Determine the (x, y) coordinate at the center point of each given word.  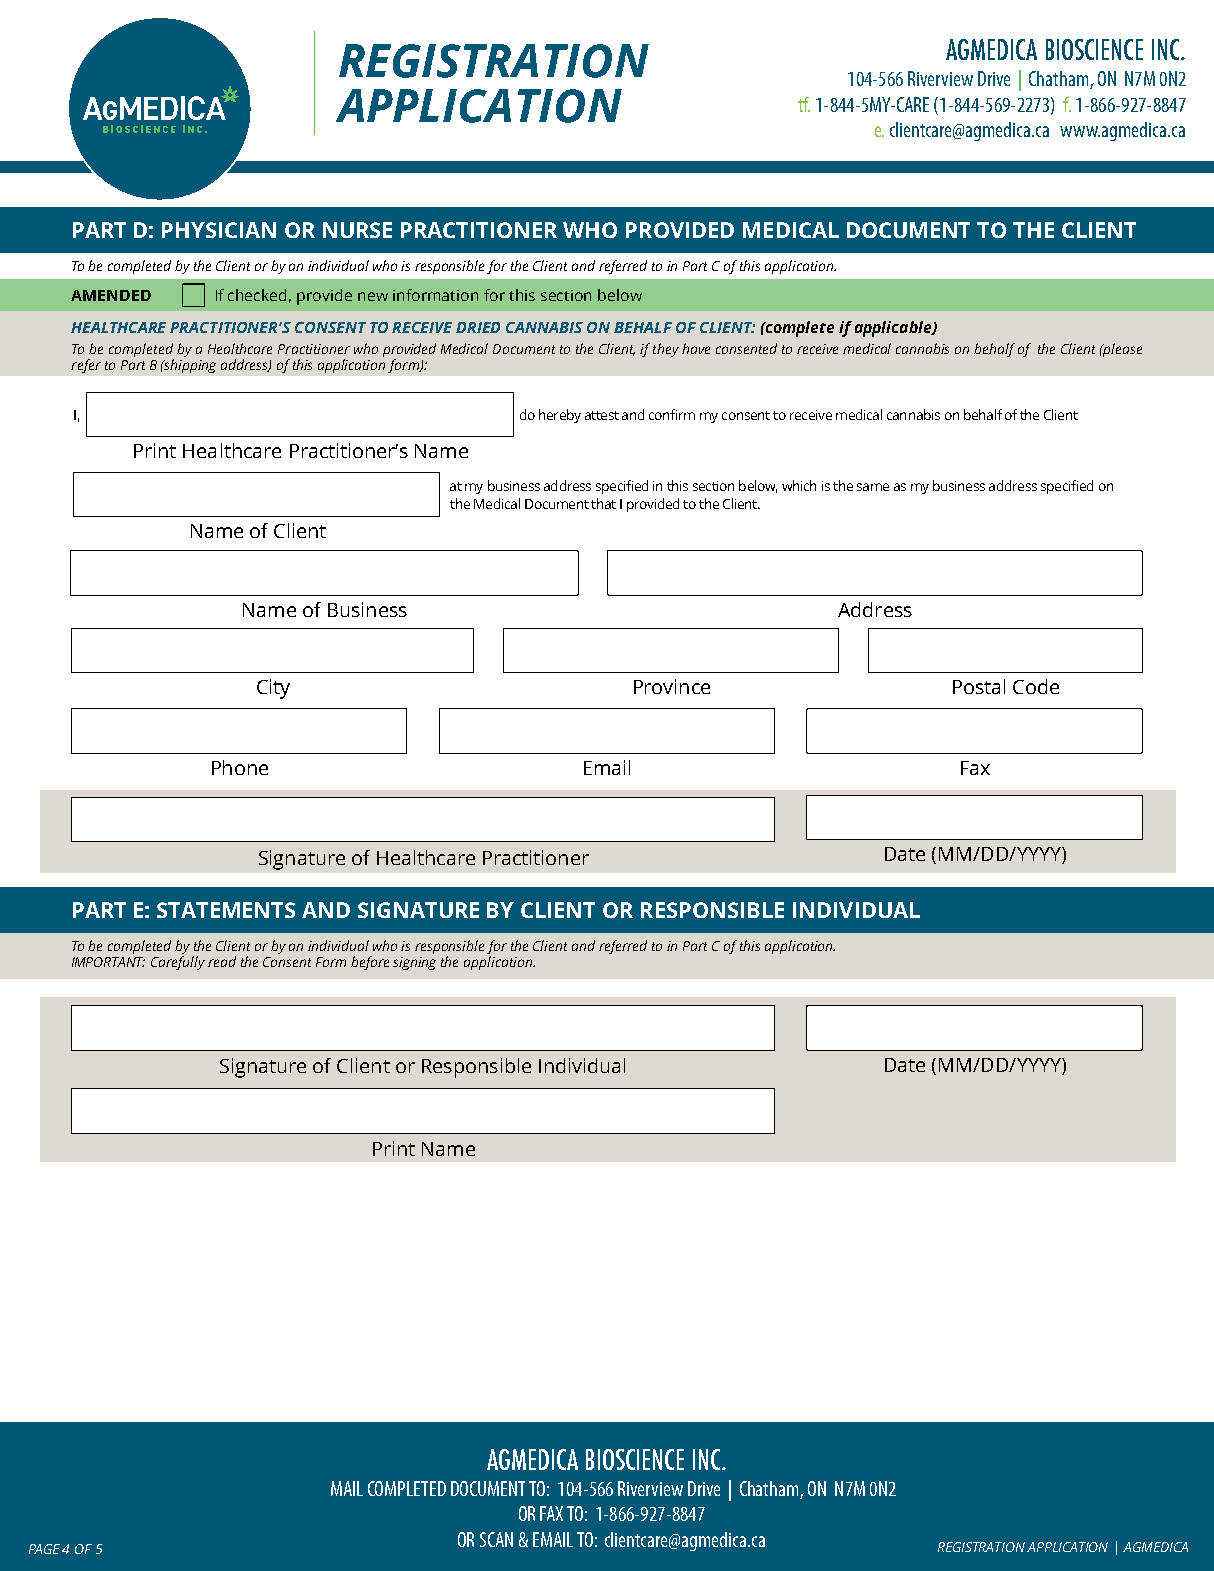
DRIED (478, 327)
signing (414, 963)
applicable (894, 329)
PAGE (44, 1549)
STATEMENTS (226, 910)
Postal (979, 686)
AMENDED (111, 295)
